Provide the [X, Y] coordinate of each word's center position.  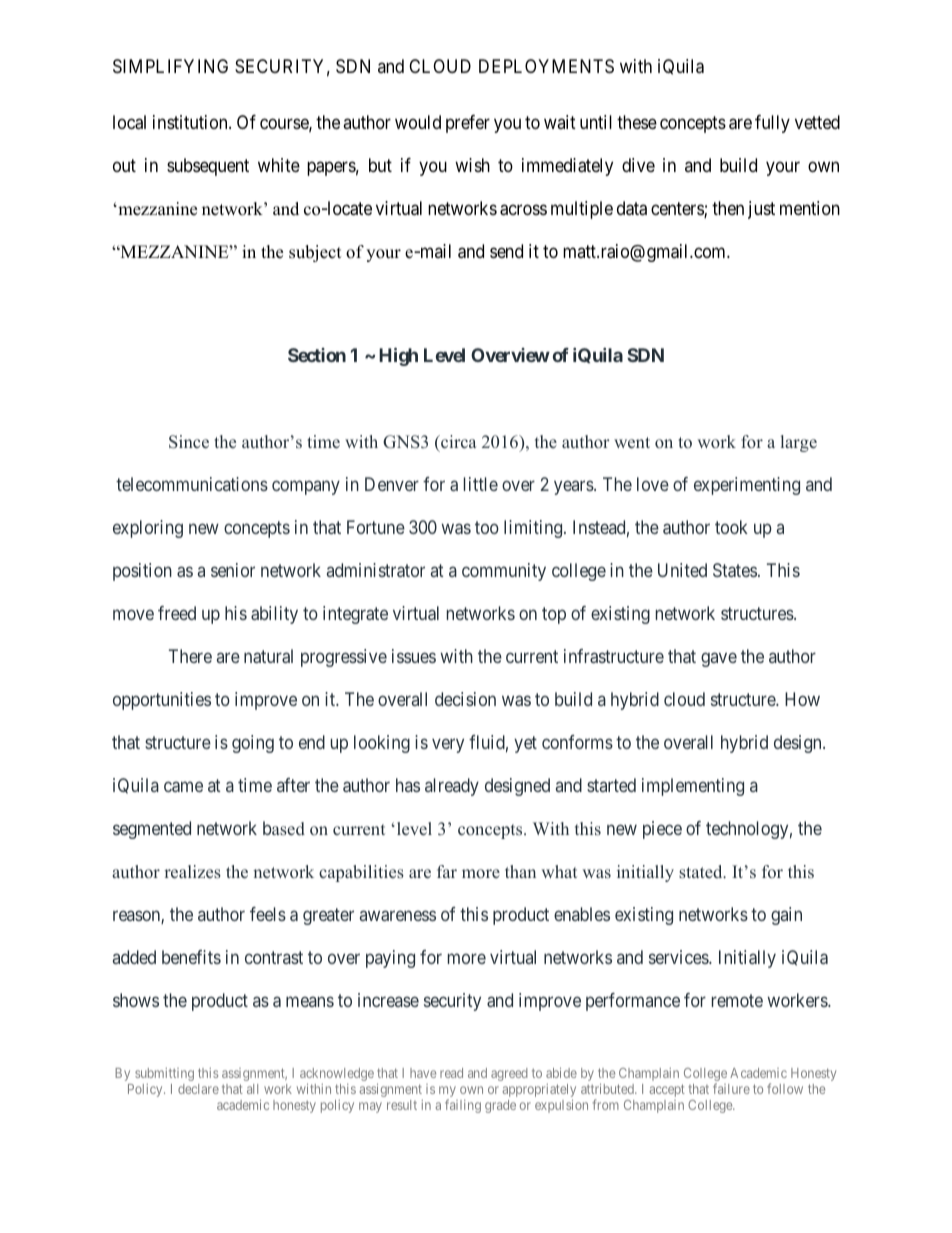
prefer [468, 124]
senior [233, 570]
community [504, 572]
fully [772, 124]
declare [198, 1089]
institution [191, 122]
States [735, 570]
